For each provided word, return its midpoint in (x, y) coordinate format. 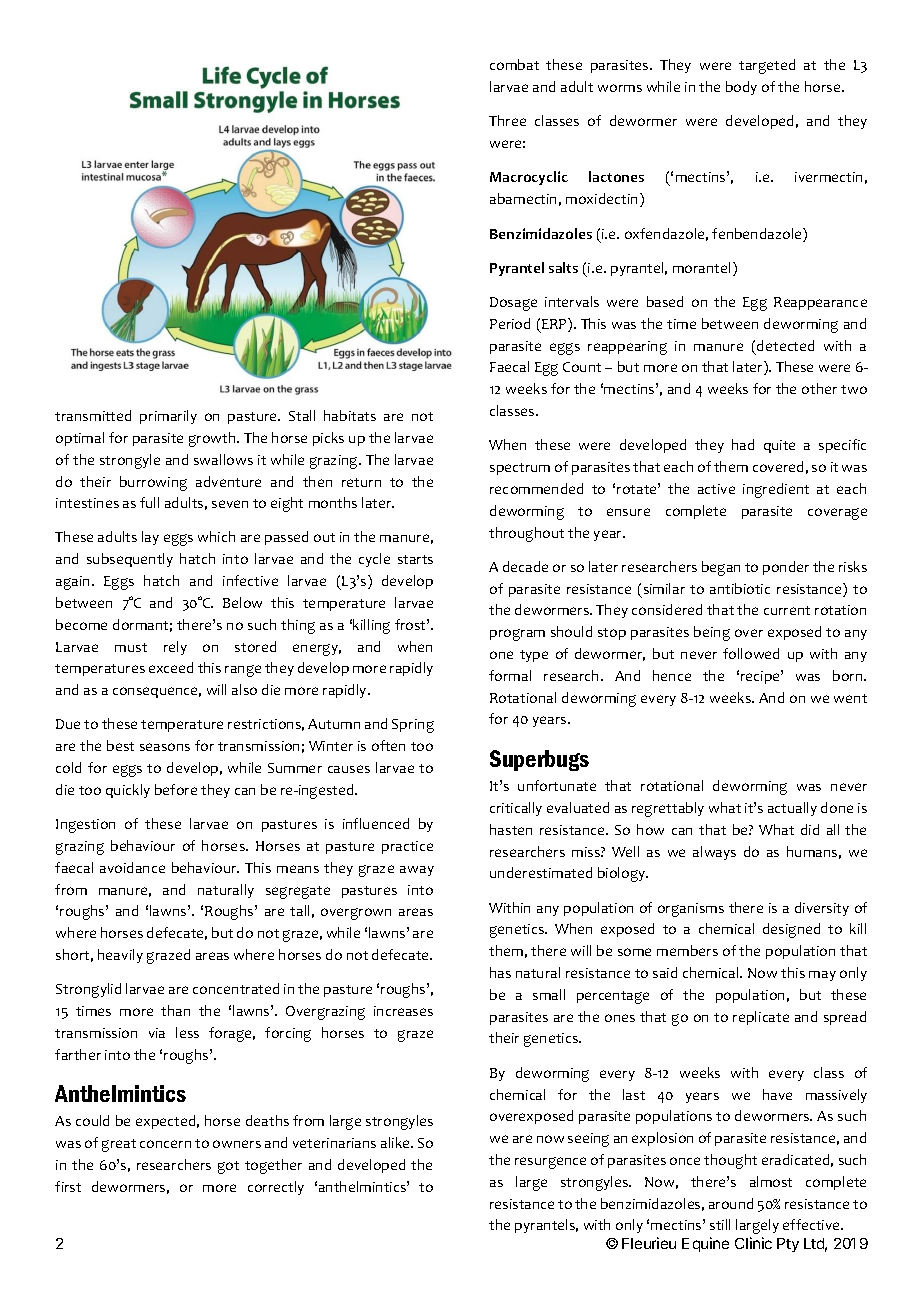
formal (510, 675)
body (741, 88)
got (228, 1167)
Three (507, 120)
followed (751, 653)
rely (175, 648)
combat (514, 64)
